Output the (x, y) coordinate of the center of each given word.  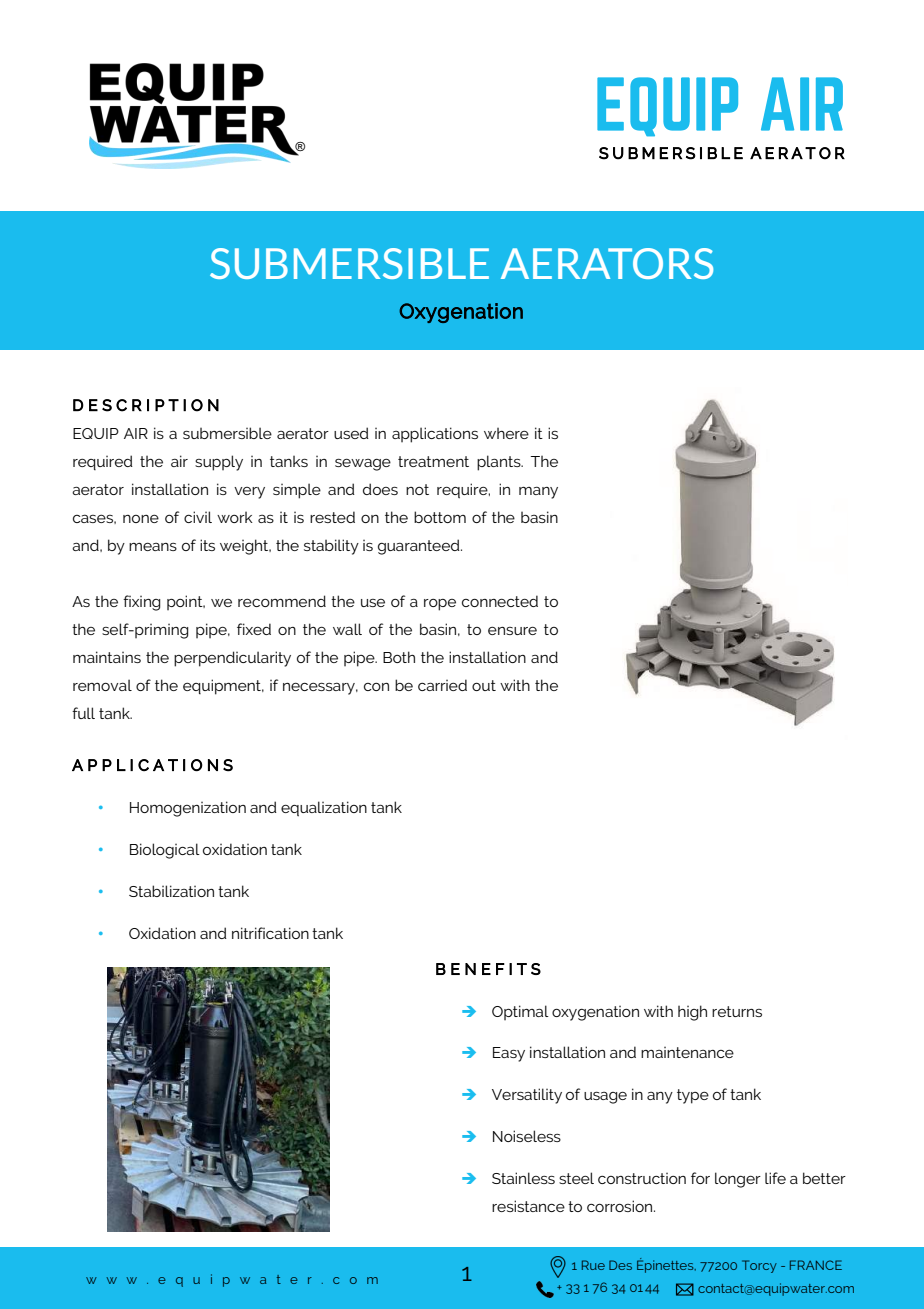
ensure (512, 631)
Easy (509, 1054)
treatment (433, 461)
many (538, 493)
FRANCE (816, 1265)
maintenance (687, 1052)
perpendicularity (232, 659)
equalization (324, 809)
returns (737, 1011)
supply (219, 463)
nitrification (270, 933)
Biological (165, 851)
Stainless (523, 1178)
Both (399, 657)
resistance (528, 1206)
